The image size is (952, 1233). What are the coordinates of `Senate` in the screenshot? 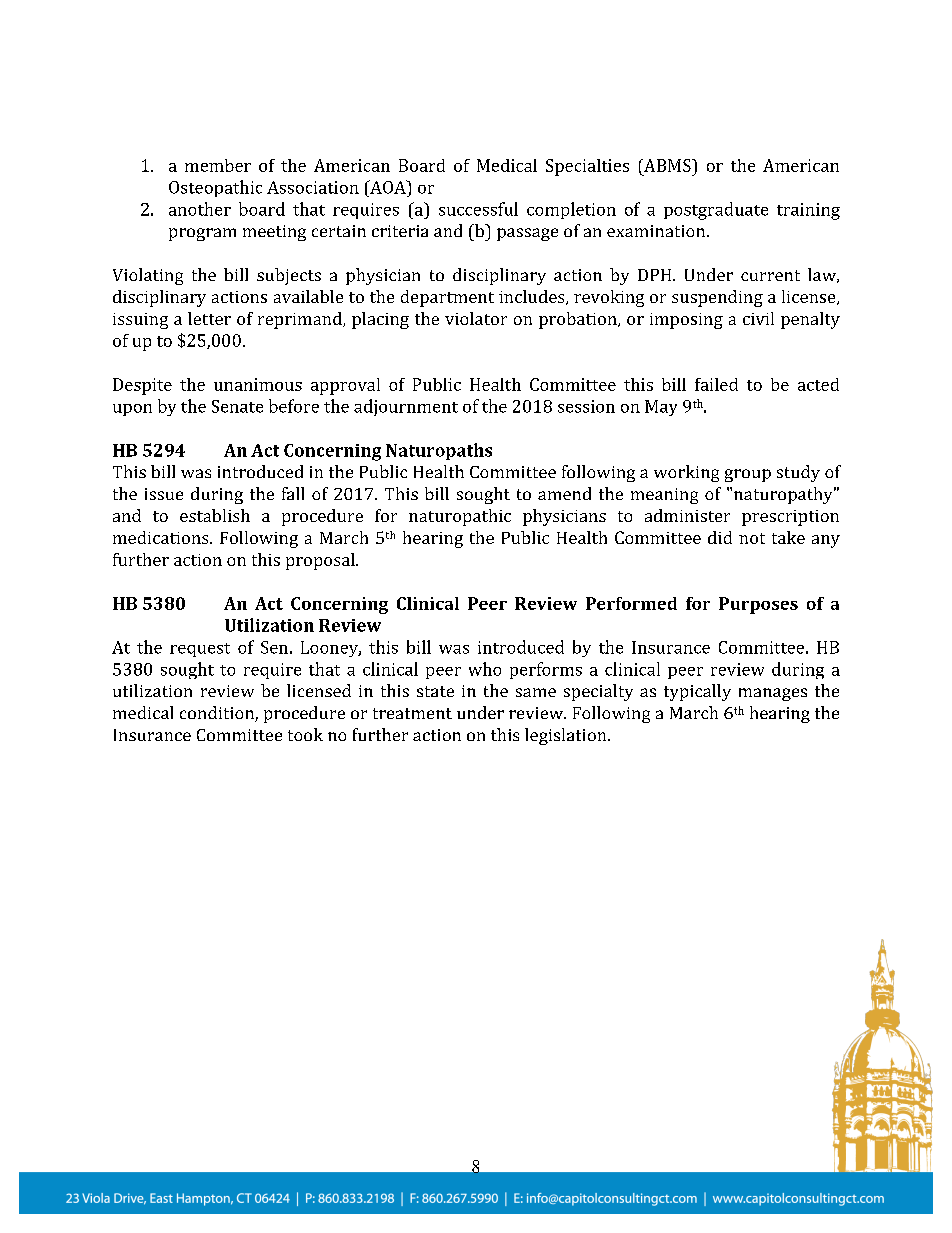 It's located at (237, 406).
